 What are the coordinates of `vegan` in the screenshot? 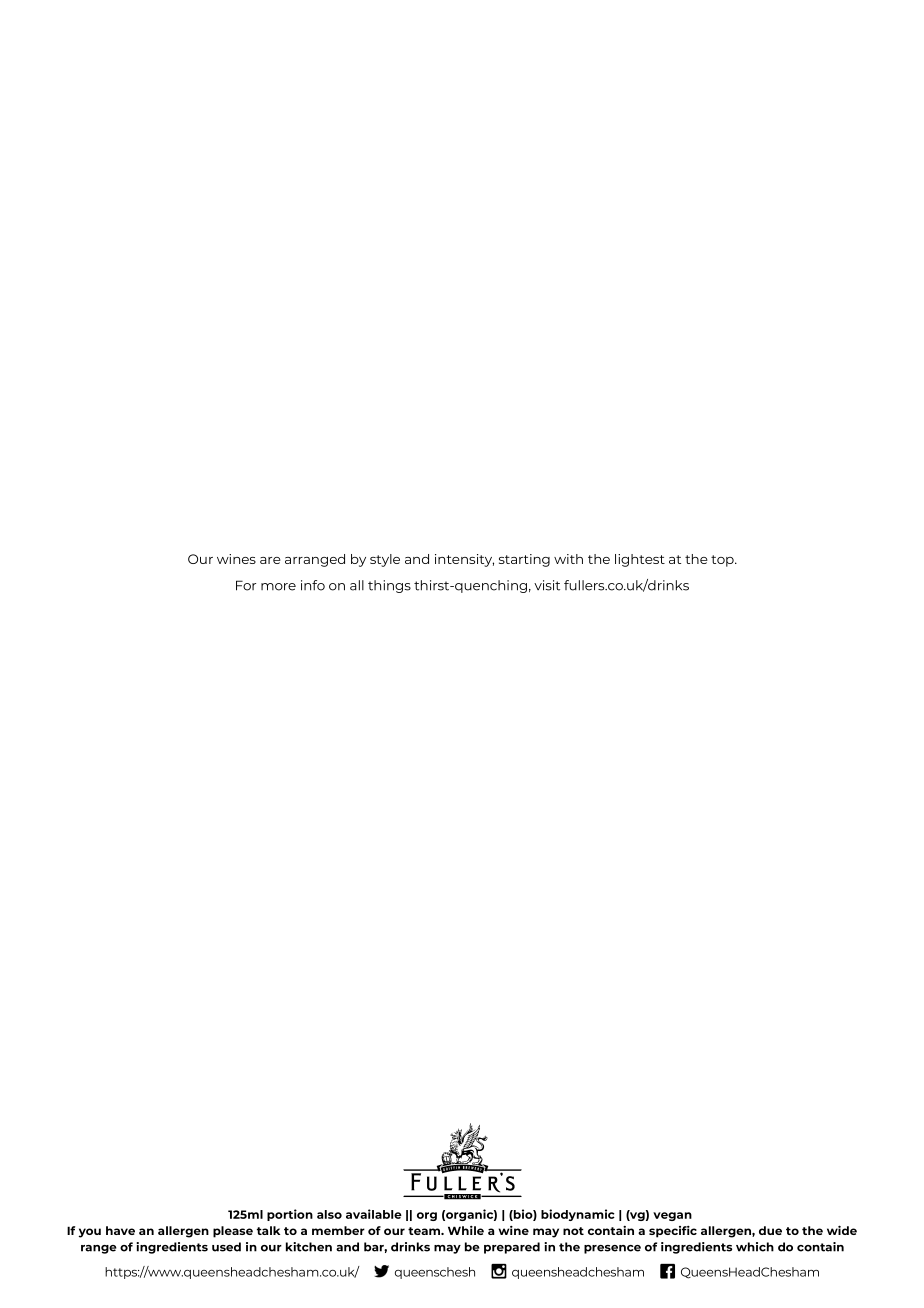 It's located at (672, 1216).
